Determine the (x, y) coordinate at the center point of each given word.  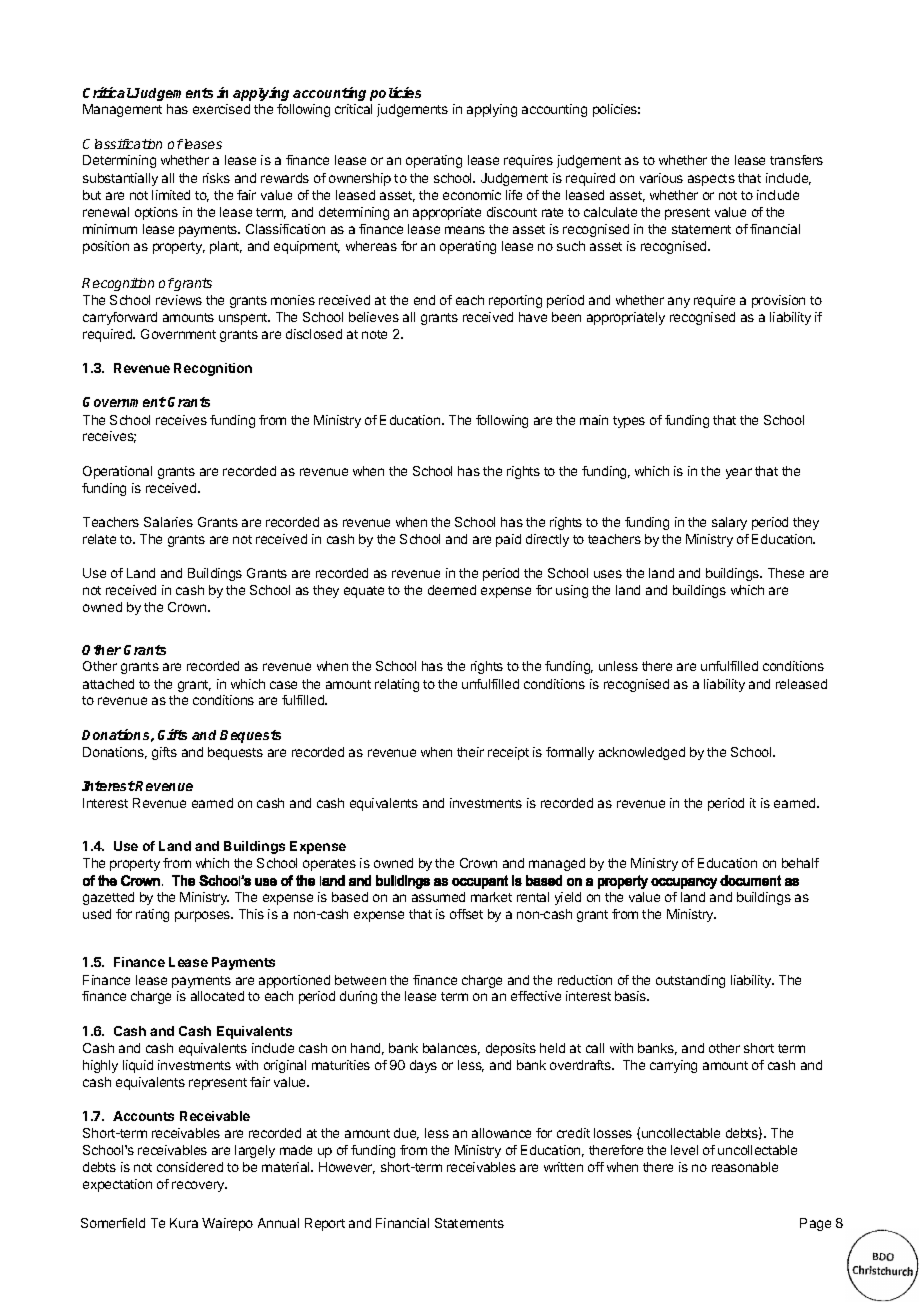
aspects (711, 180)
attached (108, 684)
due (406, 1134)
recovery (199, 1186)
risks (216, 178)
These (786, 573)
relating (397, 685)
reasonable (745, 1167)
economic (472, 195)
